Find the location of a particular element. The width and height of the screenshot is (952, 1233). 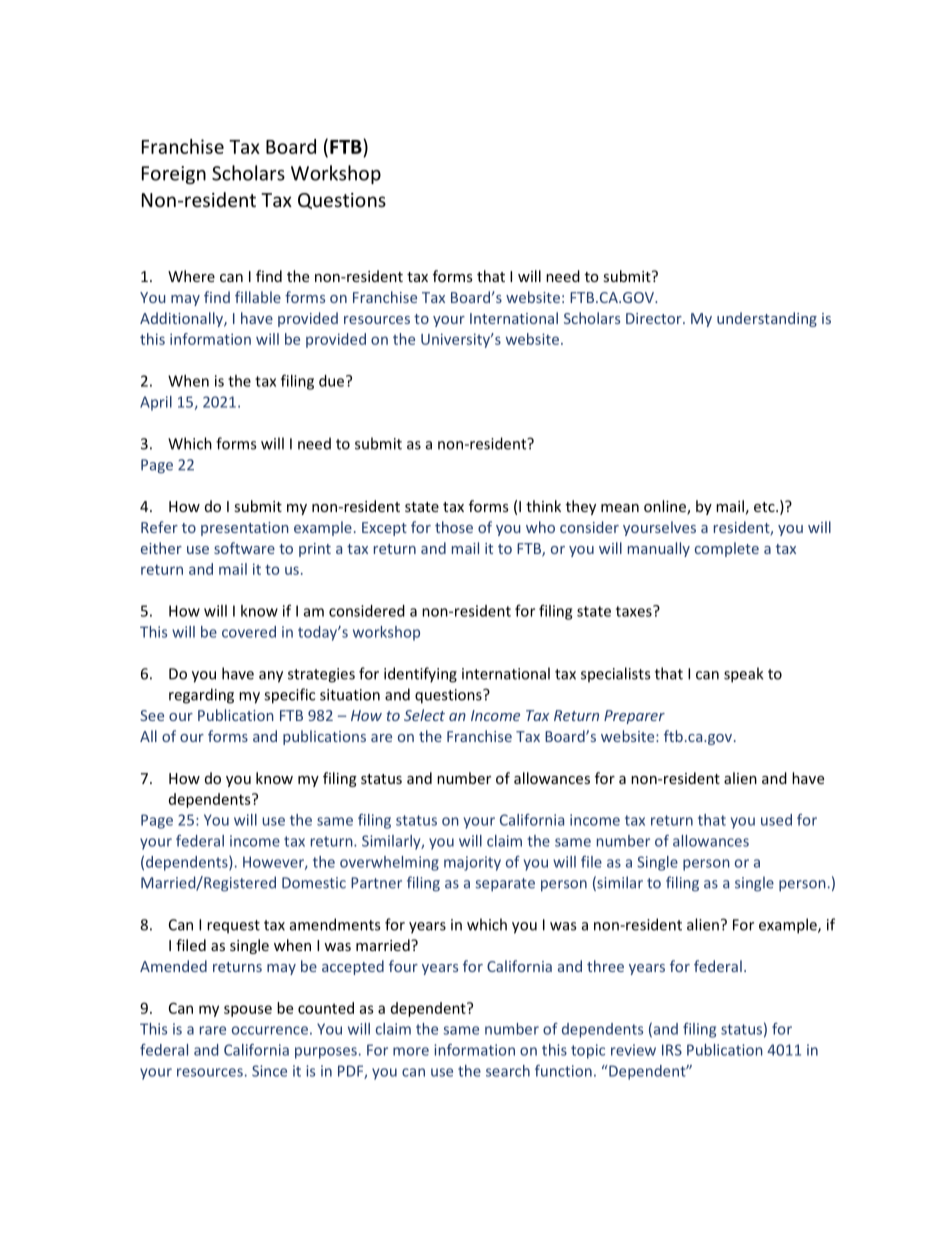

Director is located at coordinates (655, 318).
